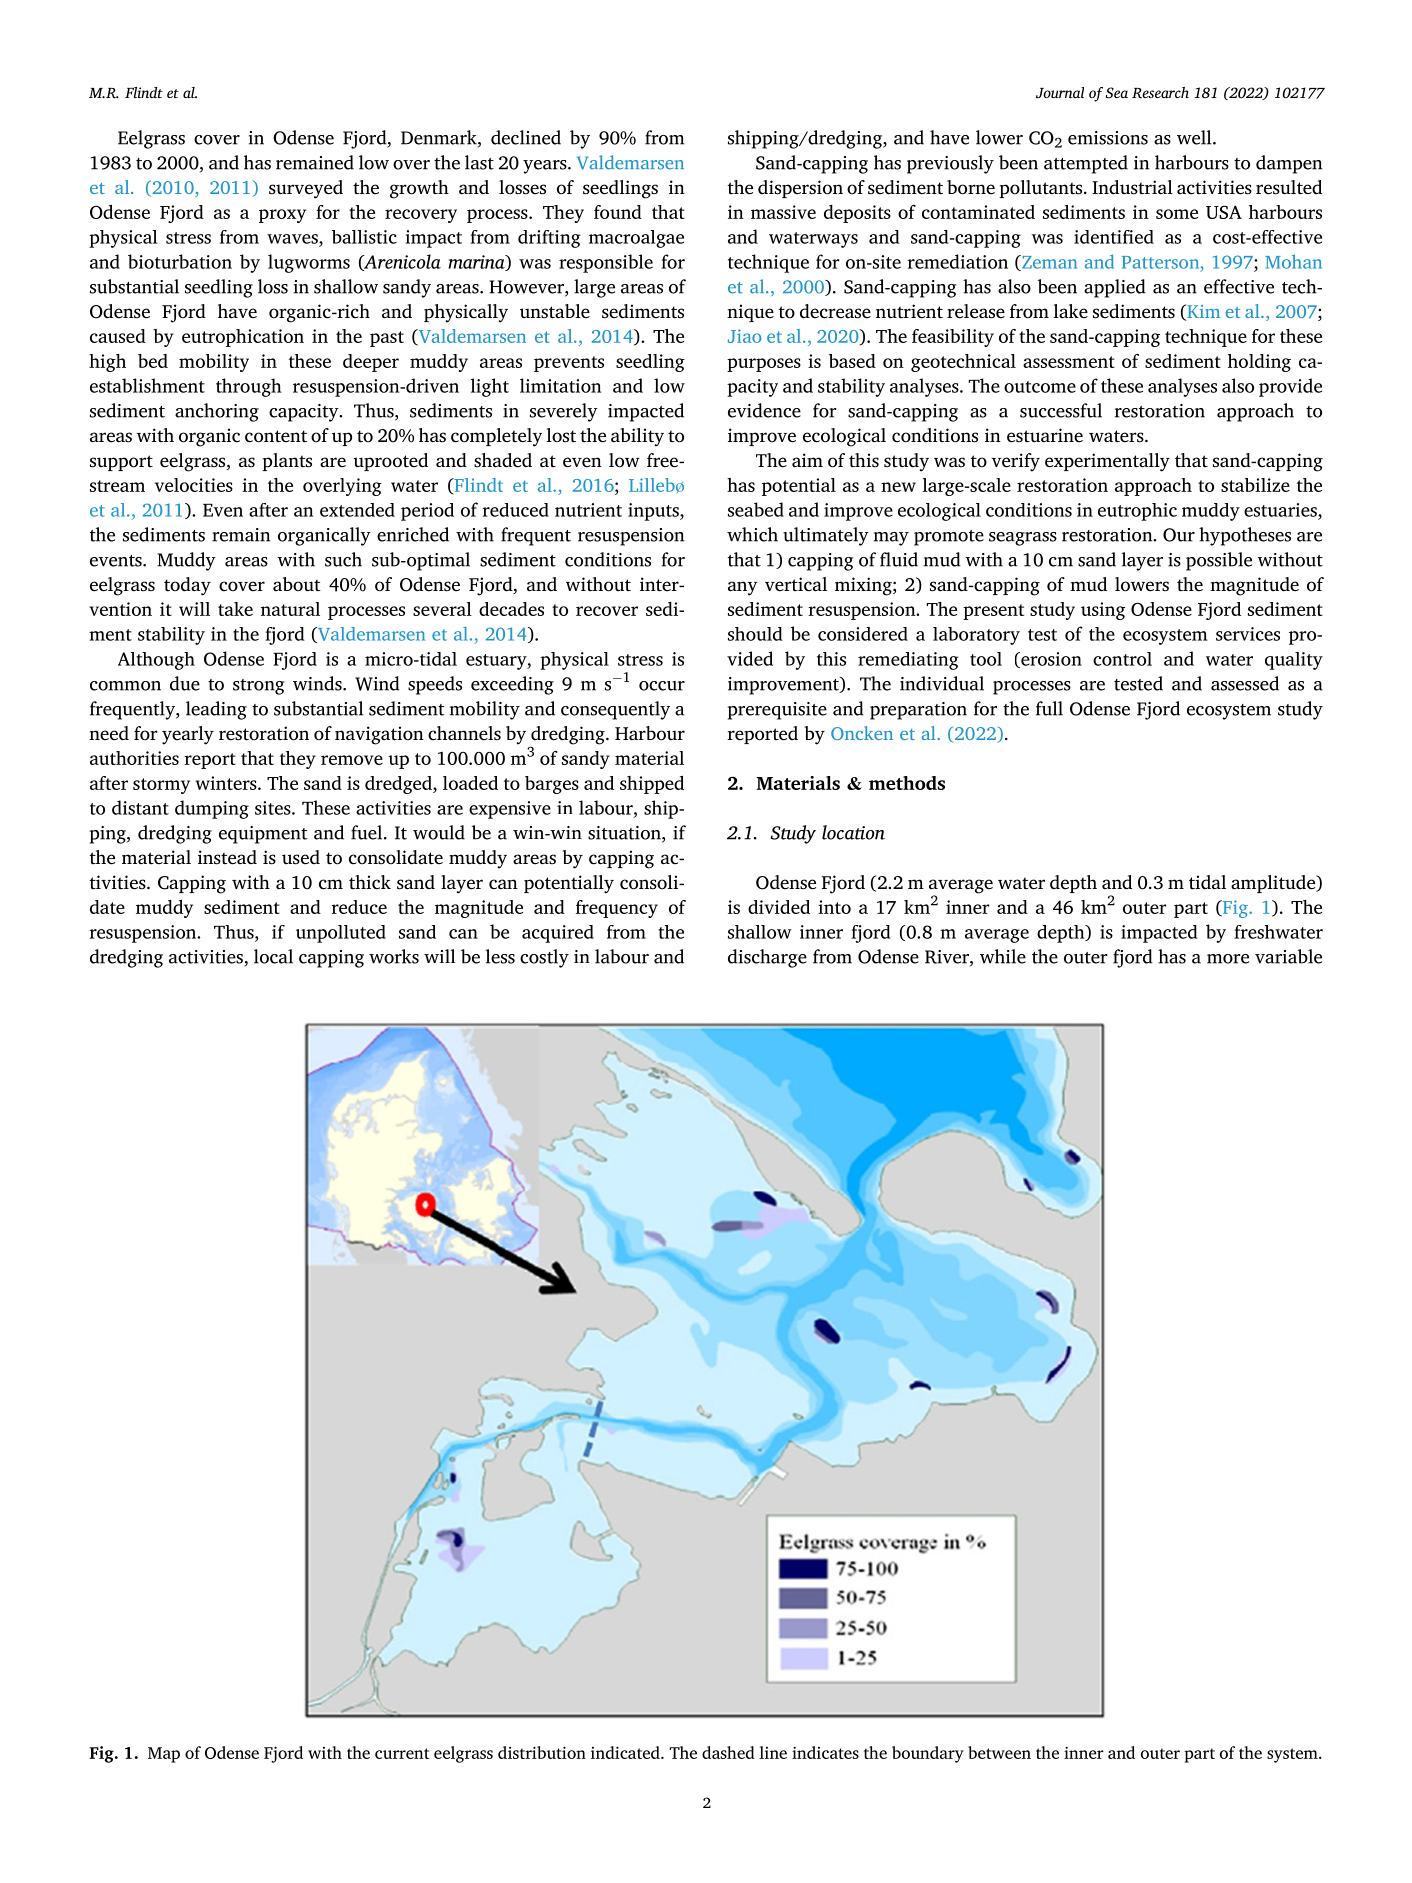 This document has height=1883, width=1412. Describe the element at coordinates (999, 1752) in the document. I see `between` at that location.
